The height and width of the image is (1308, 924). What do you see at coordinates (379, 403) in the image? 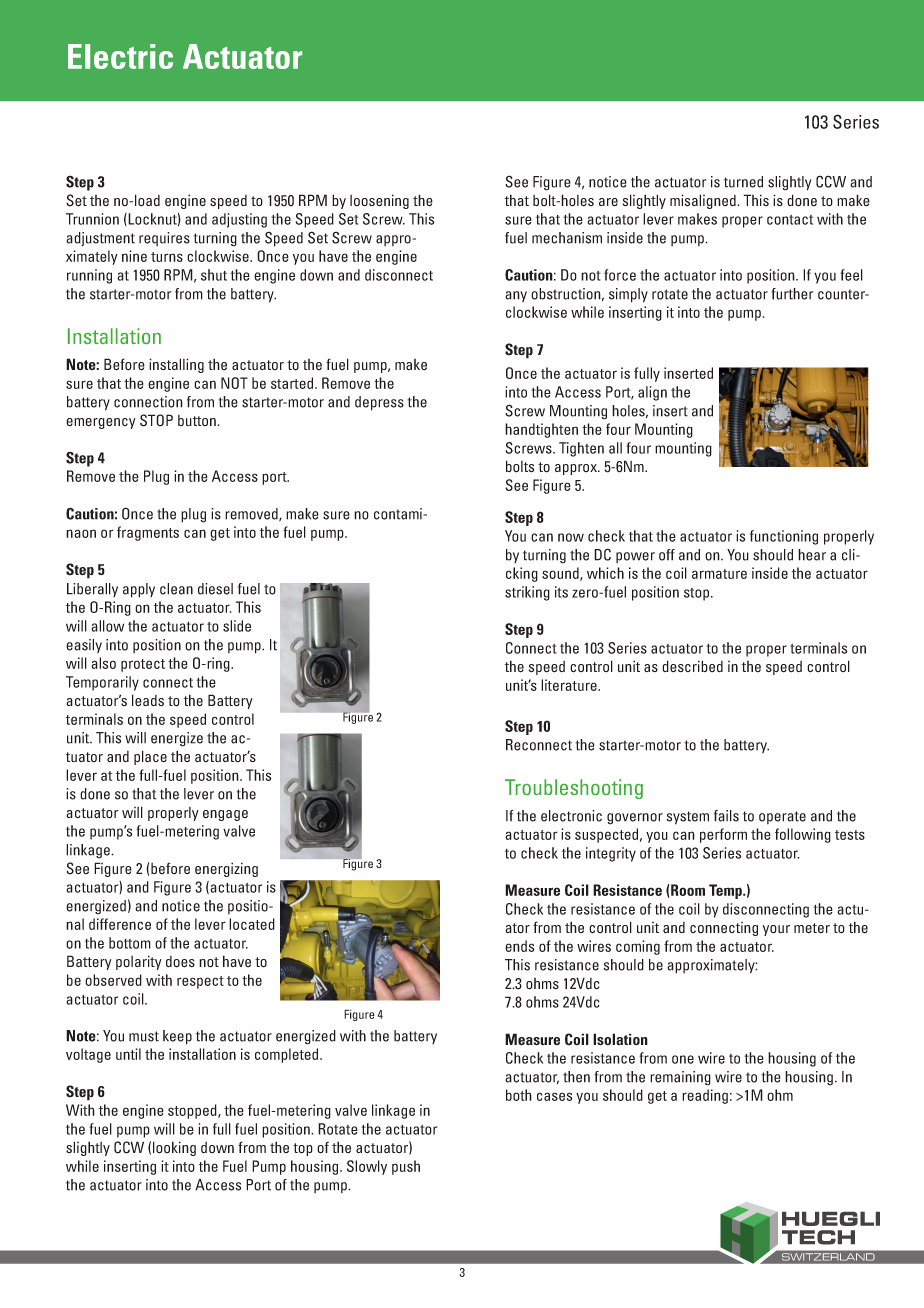
I see `depress` at bounding box center [379, 403].
